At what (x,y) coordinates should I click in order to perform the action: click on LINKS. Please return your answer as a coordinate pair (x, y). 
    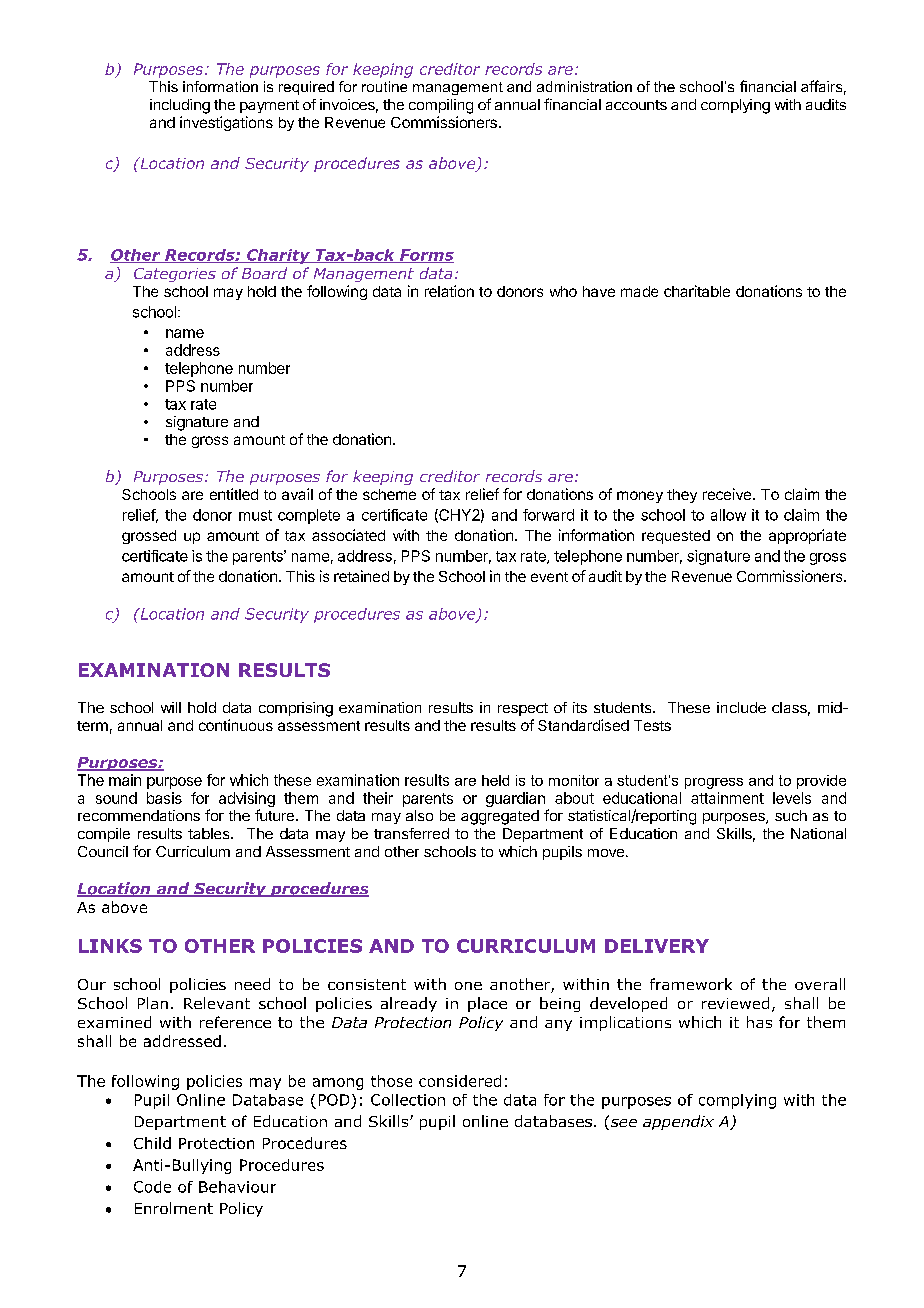
    Looking at the image, I should click on (110, 946).
